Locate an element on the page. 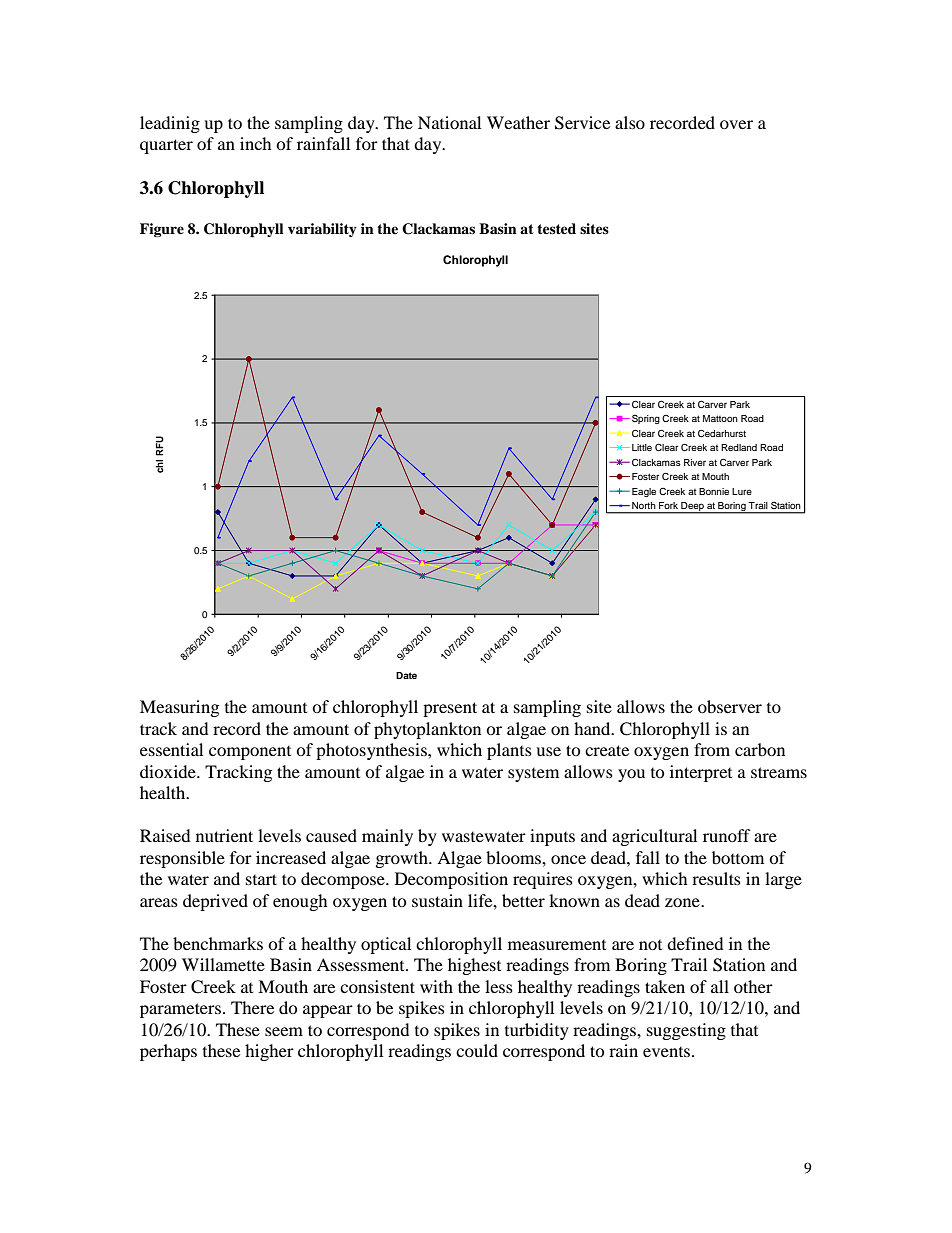 The height and width of the image is (1233, 952). River is located at coordinates (695, 462).
